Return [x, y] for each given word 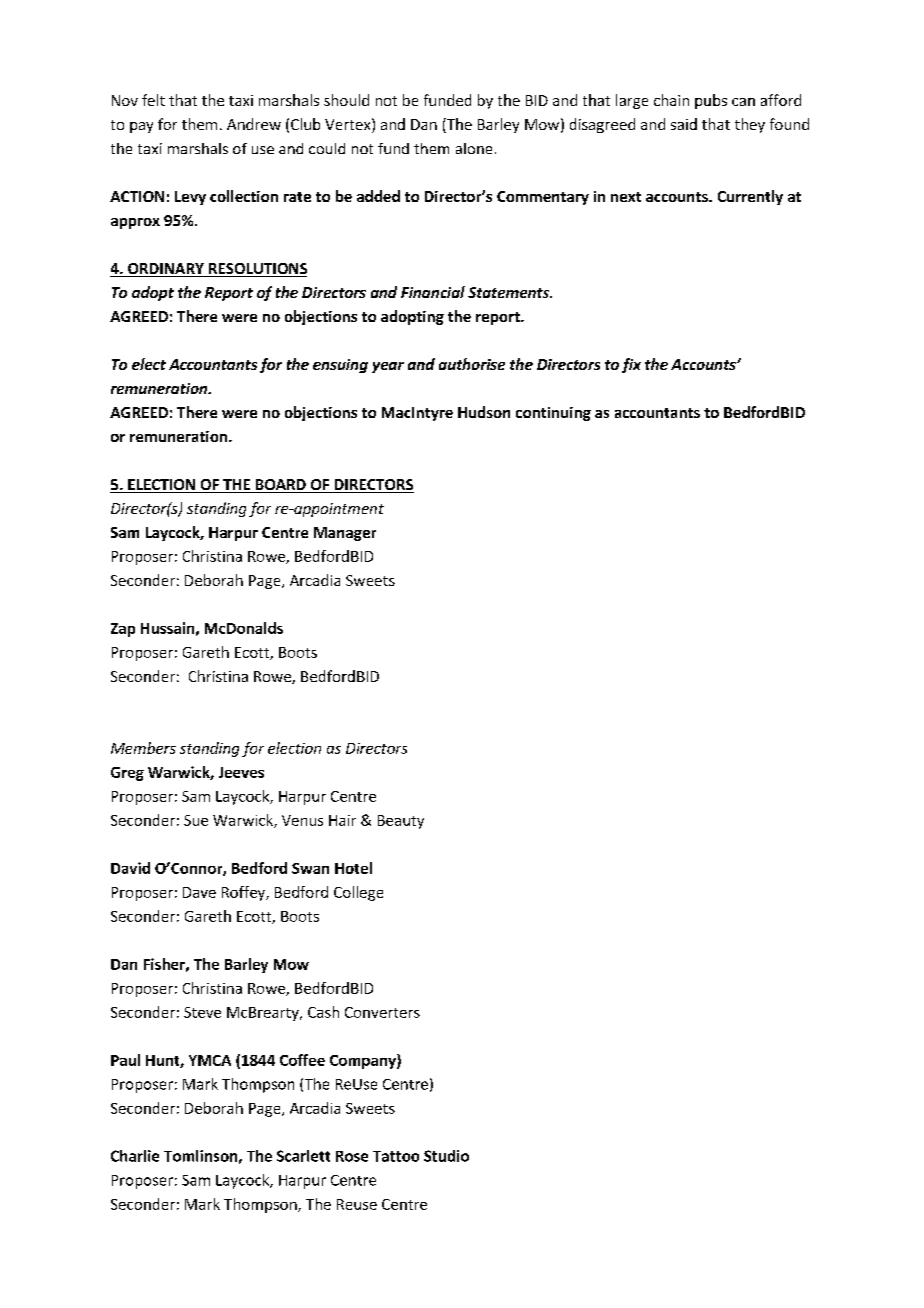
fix [631, 365]
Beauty [401, 822]
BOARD [280, 486]
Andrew [254, 124]
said [684, 124]
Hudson [484, 412]
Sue [196, 820]
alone [474, 148]
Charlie [135, 1156]
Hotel [353, 868]
